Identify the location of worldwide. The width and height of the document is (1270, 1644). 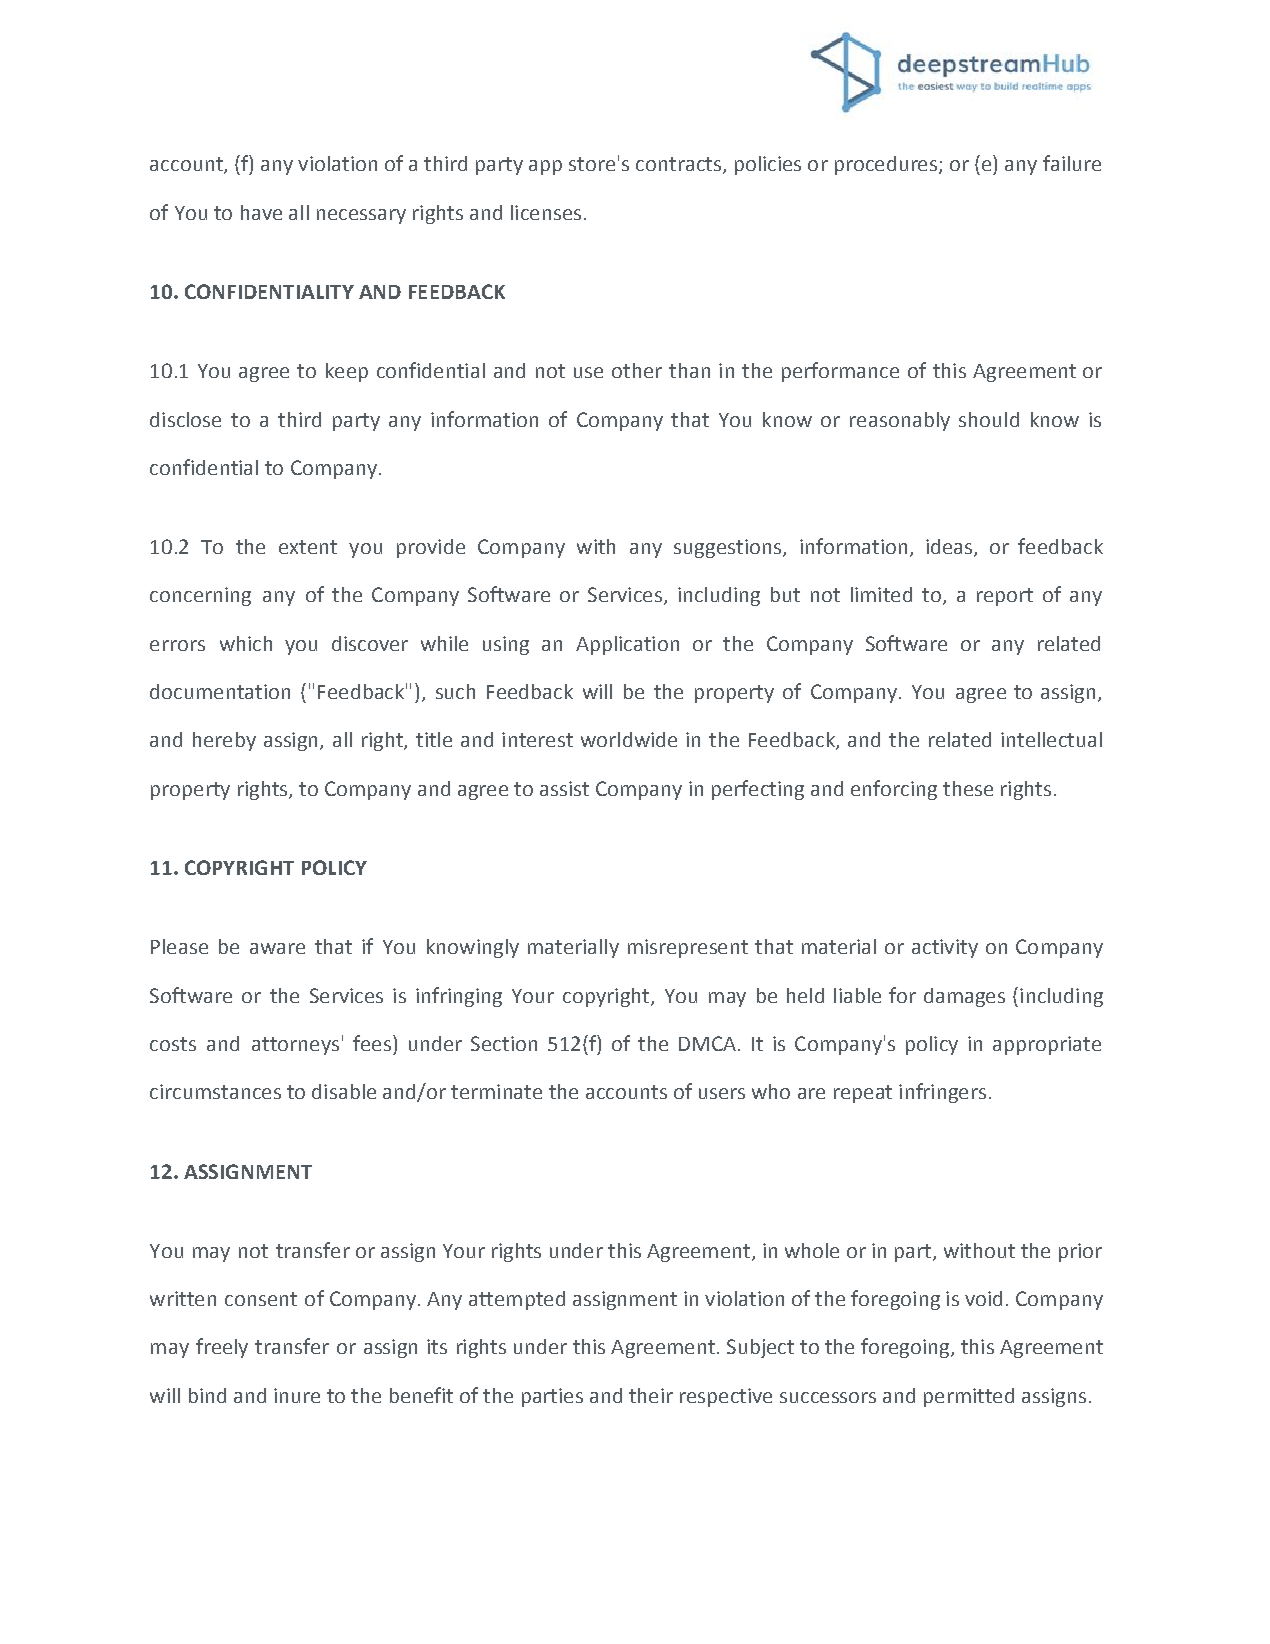
(629, 739).
